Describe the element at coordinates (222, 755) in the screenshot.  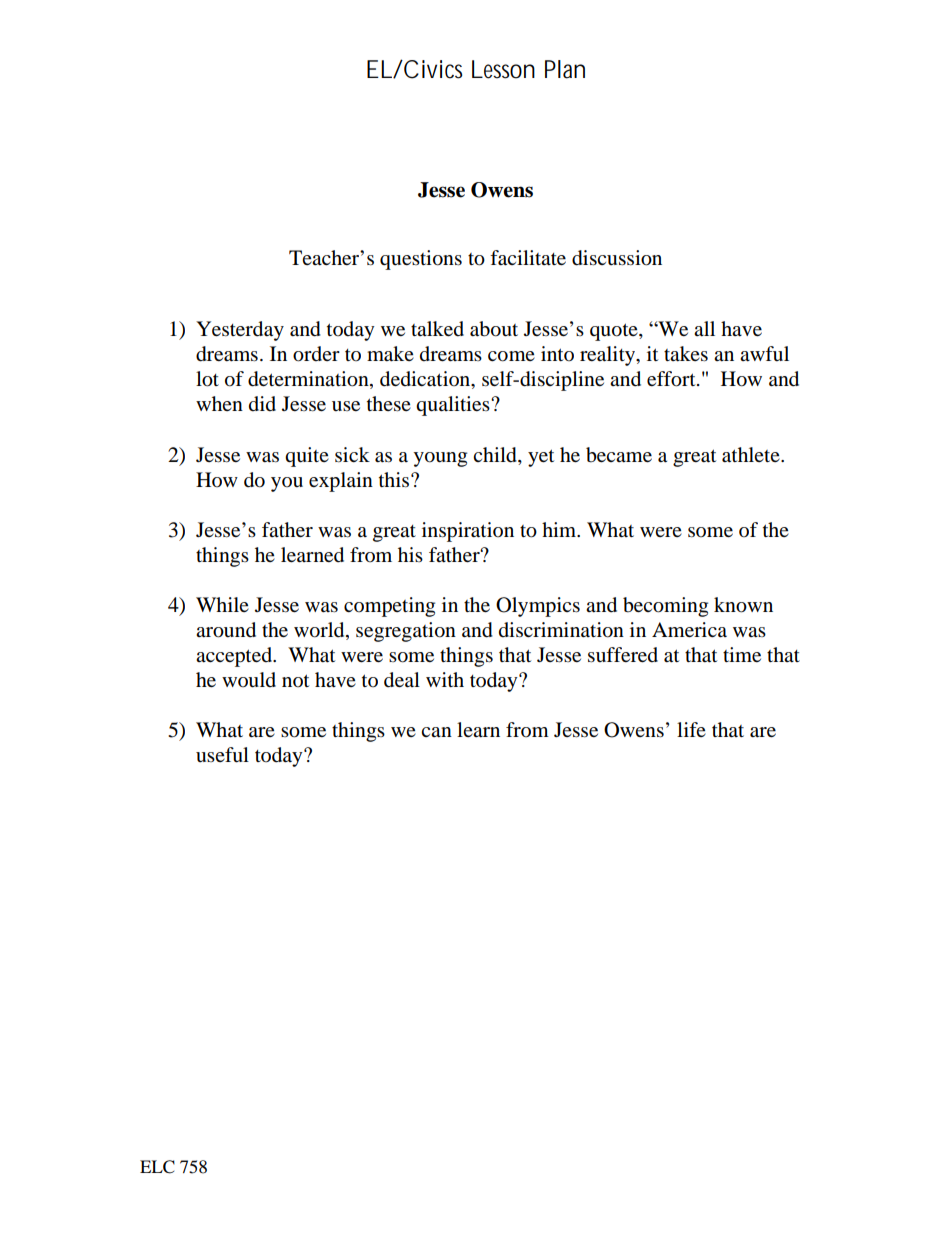
I see `useful` at that location.
